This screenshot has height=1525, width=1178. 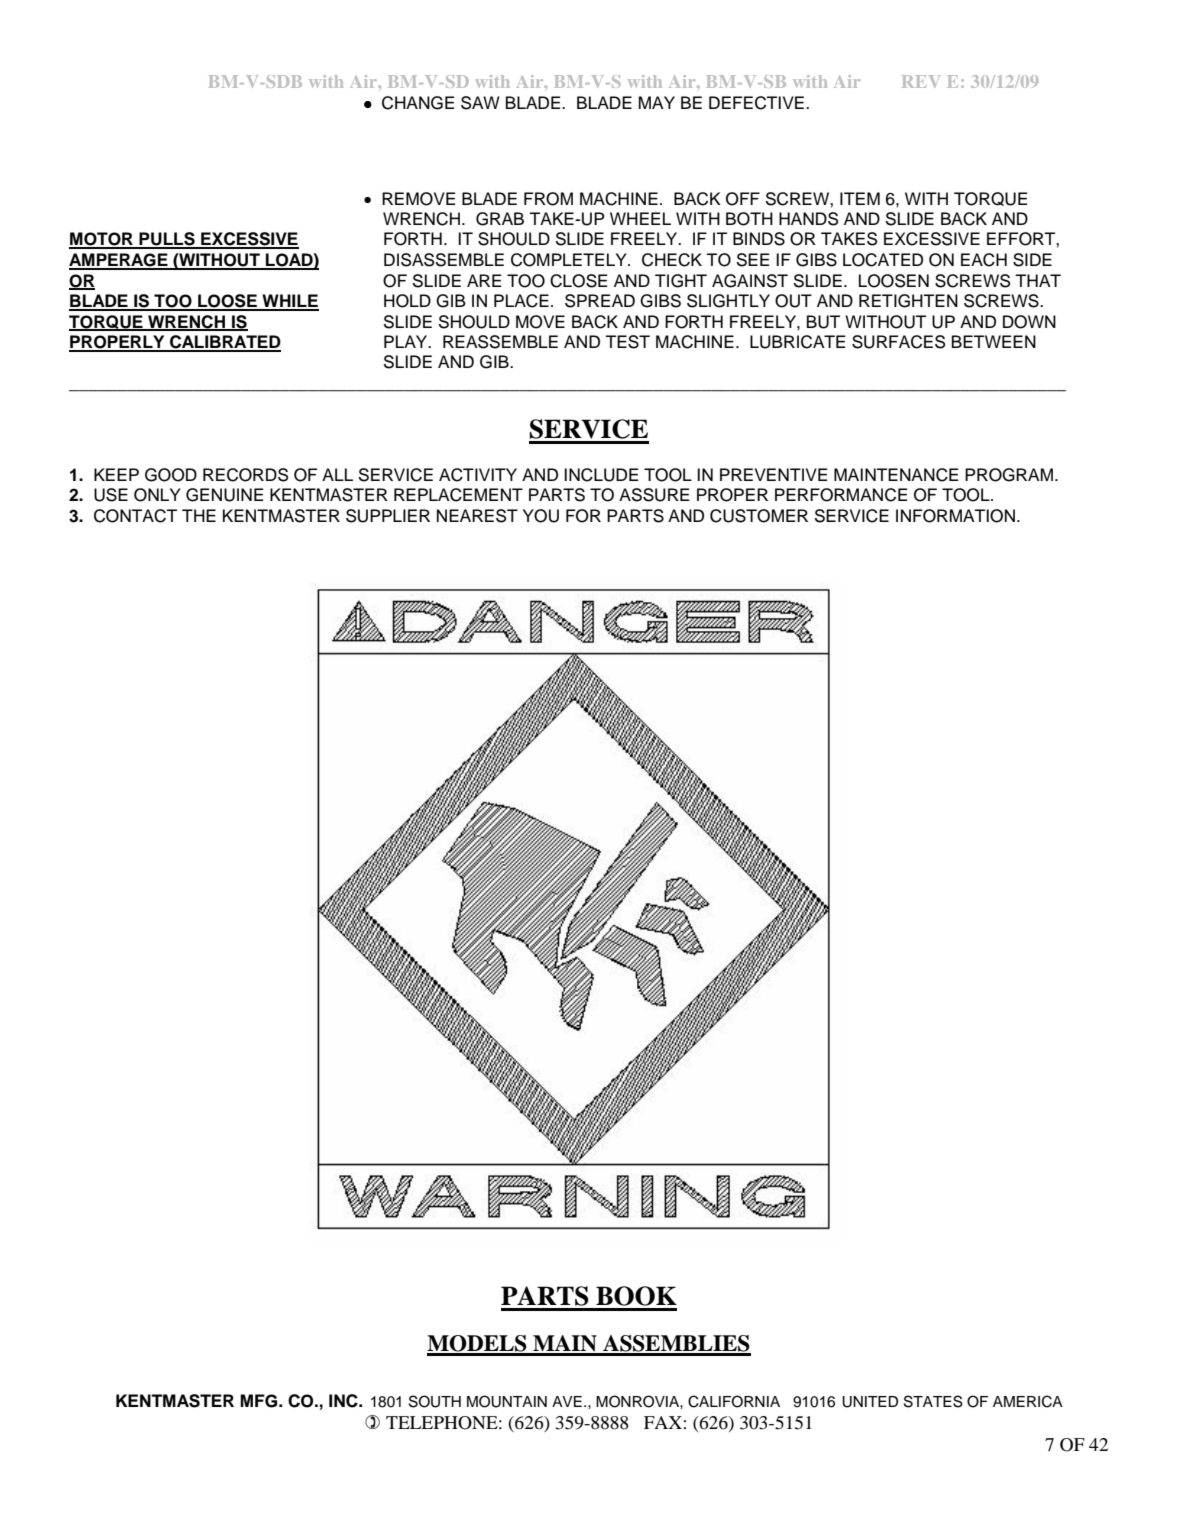 What do you see at coordinates (199, 515) in the screenshot?
I see `THE` at bounding box center [199, 515].
